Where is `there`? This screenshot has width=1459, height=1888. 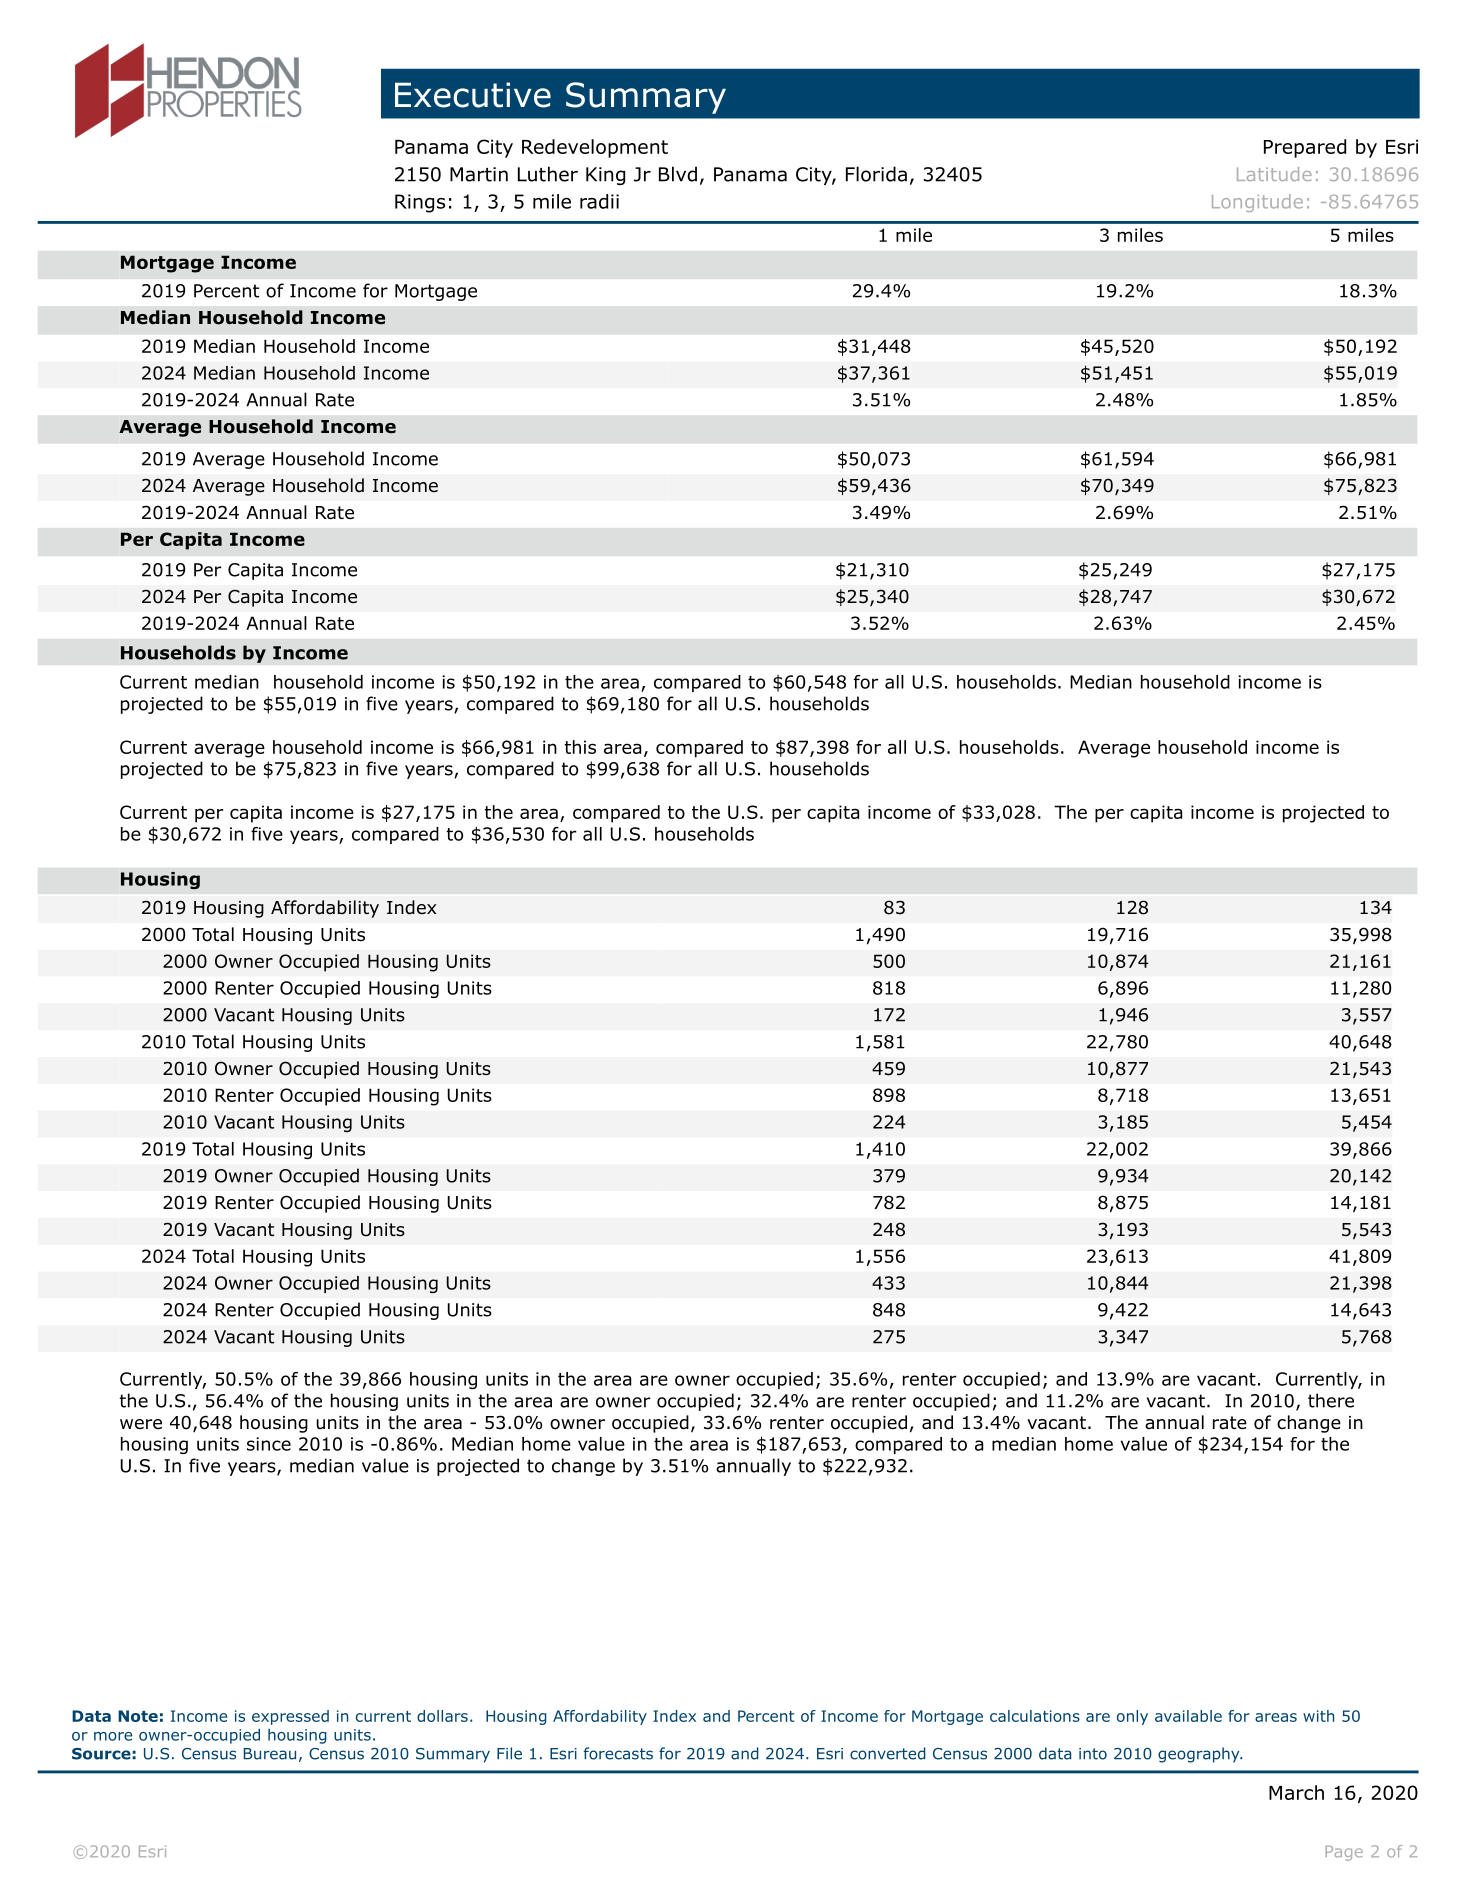 there is located at coordinates (1331, 1400).
